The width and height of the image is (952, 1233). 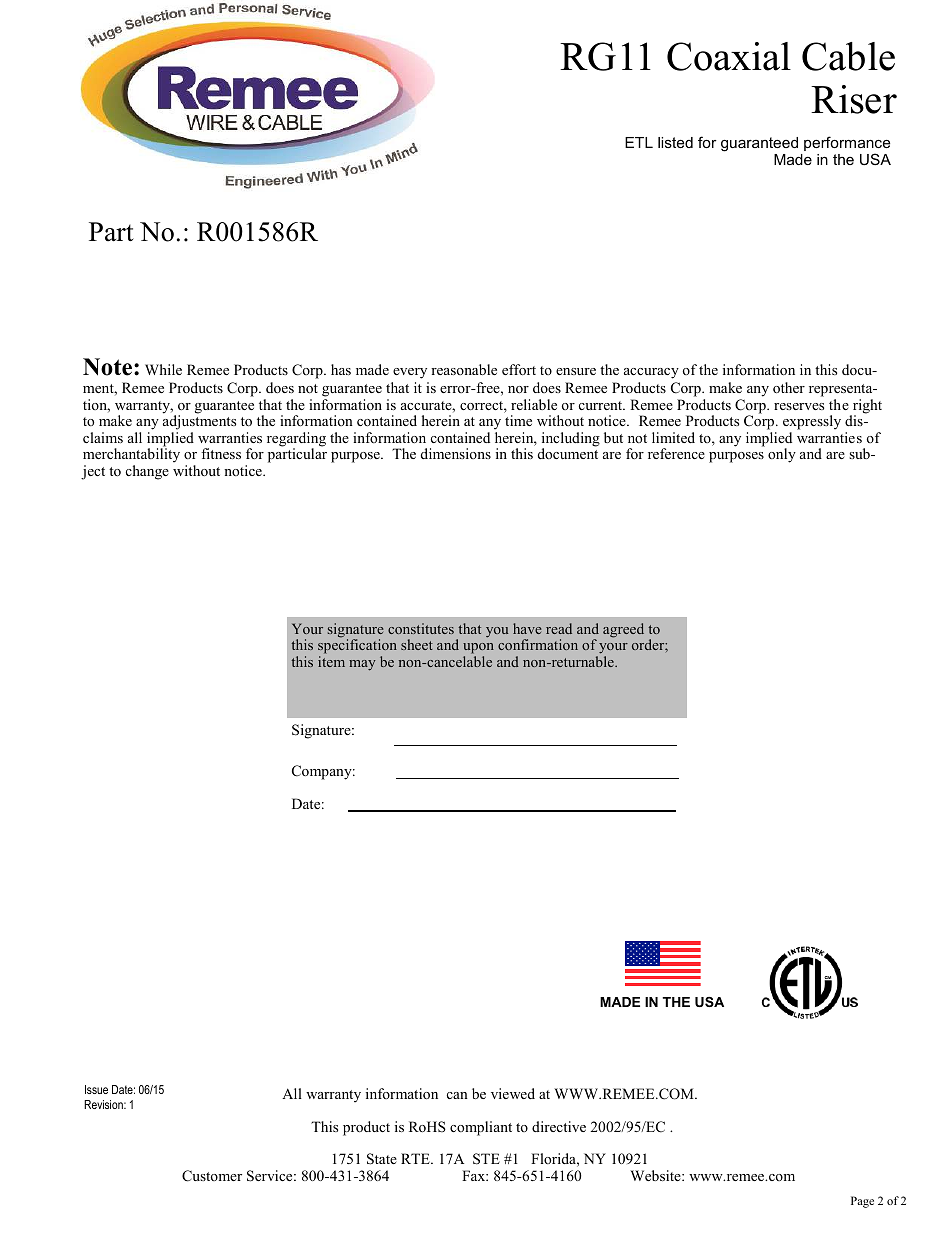 What do you see at coordinates (729, 56) in the image?
I see `Coaxial` at bounding box center [729, 56].
